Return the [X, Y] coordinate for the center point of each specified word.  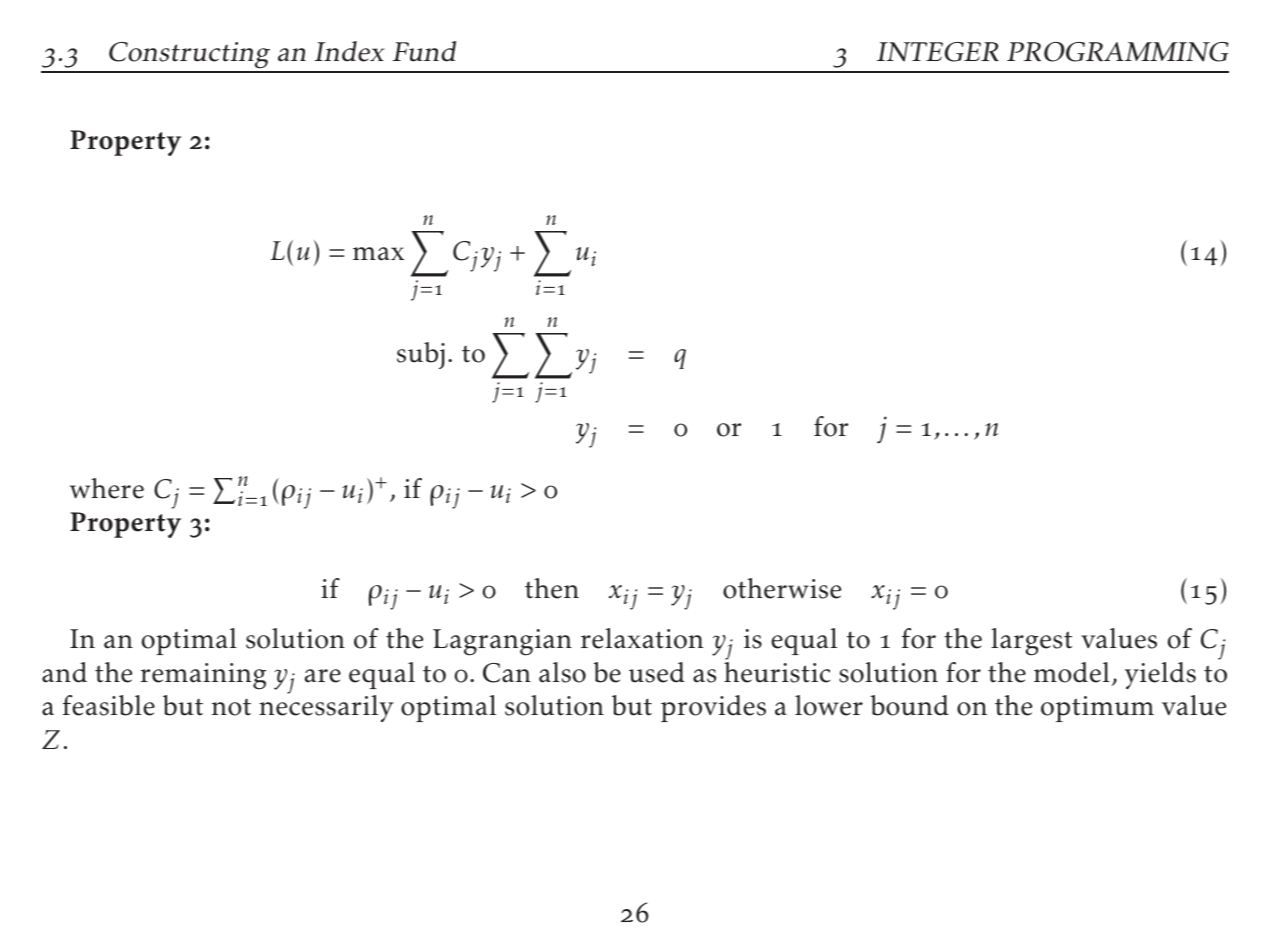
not [231, 707]
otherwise [782, 588]
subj [421, 355]
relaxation [642, 638]
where [107, 488]
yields [1160, 675]
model [1072, 672]
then [552, 588]
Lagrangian [502, 642]
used [657, 672]
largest [1031, 642]
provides [713, 708]
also [562, 672]
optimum [1097, 709]
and [64, 672]
